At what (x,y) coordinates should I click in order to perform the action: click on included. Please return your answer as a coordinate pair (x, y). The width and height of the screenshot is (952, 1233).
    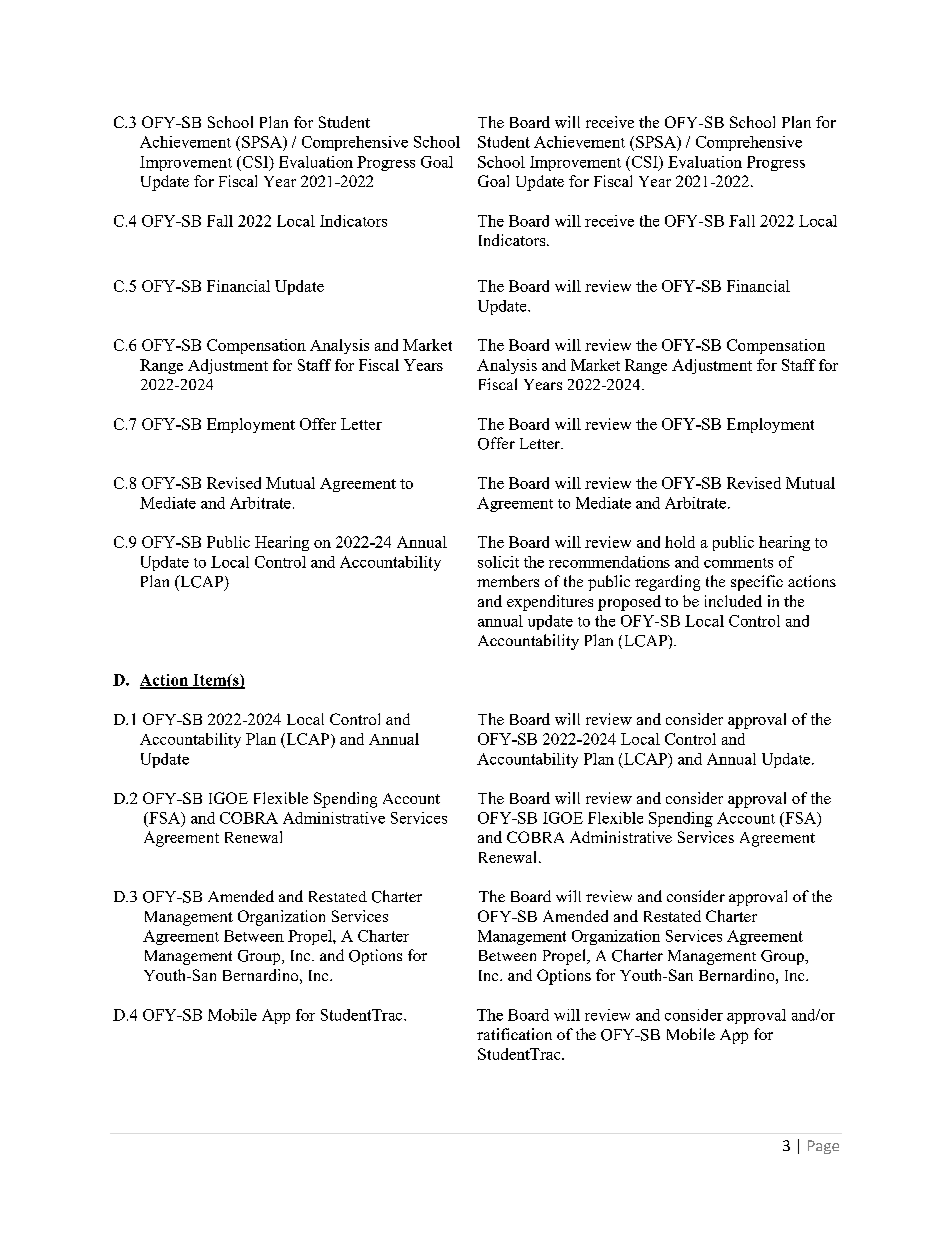
    Looking at the image, I should click on (733, 601).
